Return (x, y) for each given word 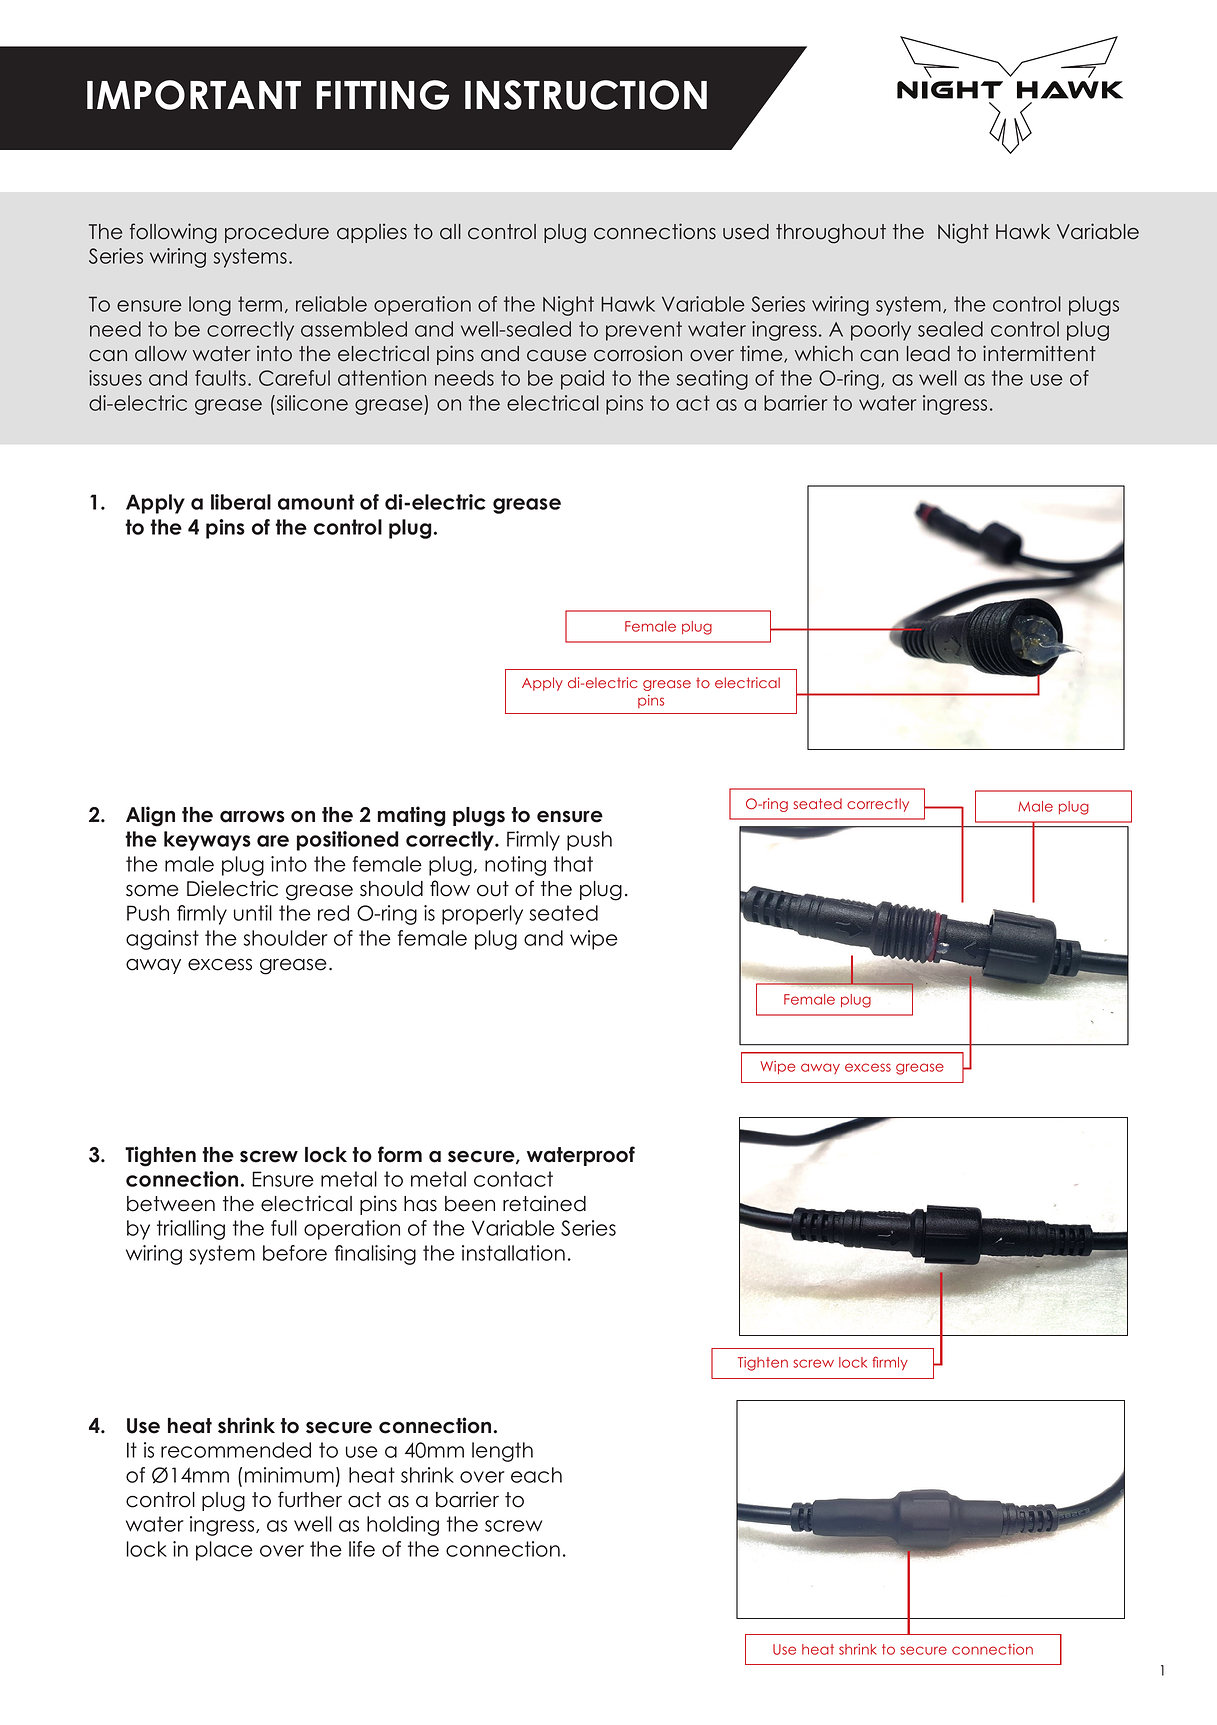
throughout (831, 234)
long (210, 306)
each (536, 1475)
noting (515, 866)
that (573, 864)
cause (556, 356)
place (224, 1551)
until (253, 913)
